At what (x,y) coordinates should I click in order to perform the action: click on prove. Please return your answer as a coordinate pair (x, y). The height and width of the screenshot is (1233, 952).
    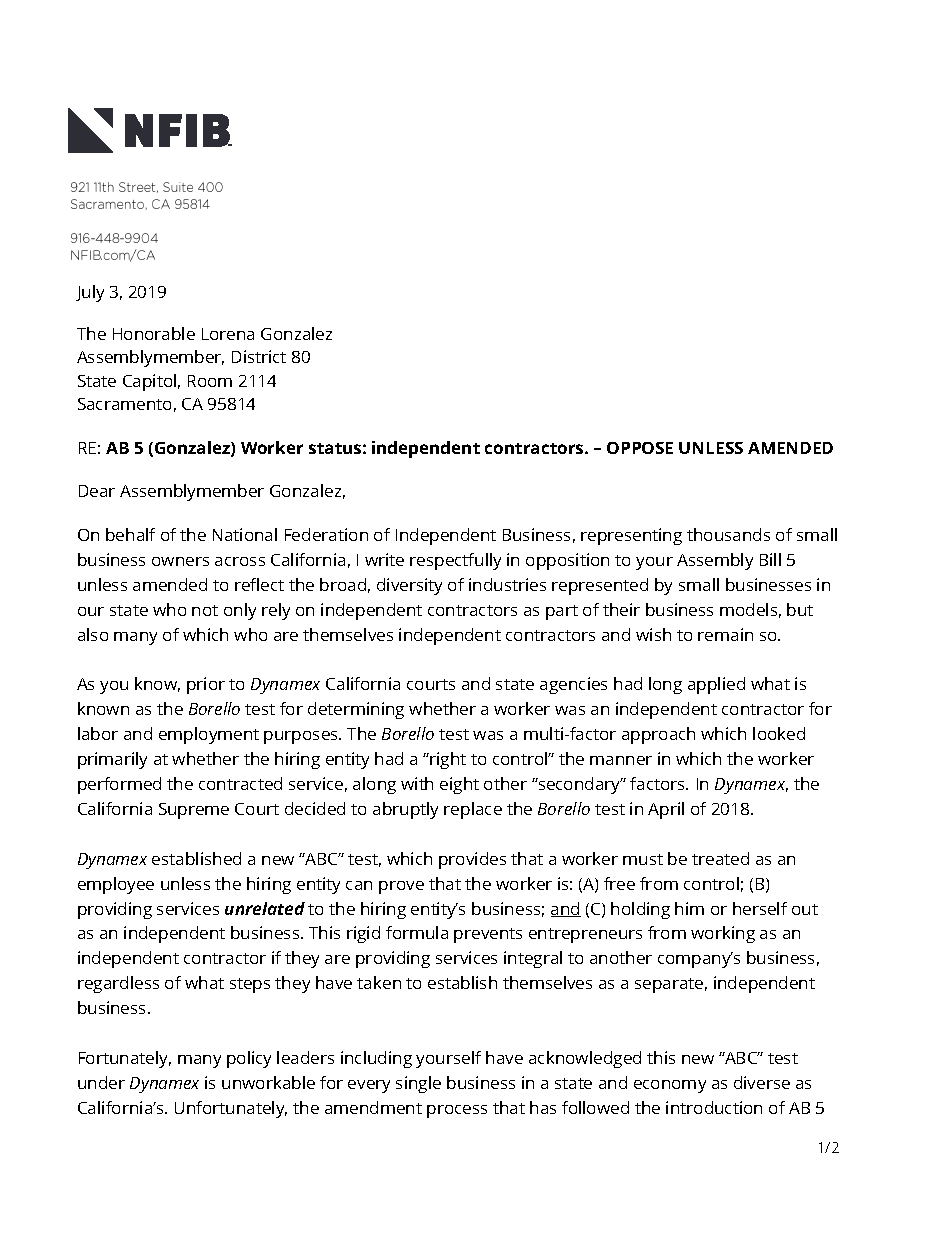
    Looking at the image, I should click on (401, 887).
